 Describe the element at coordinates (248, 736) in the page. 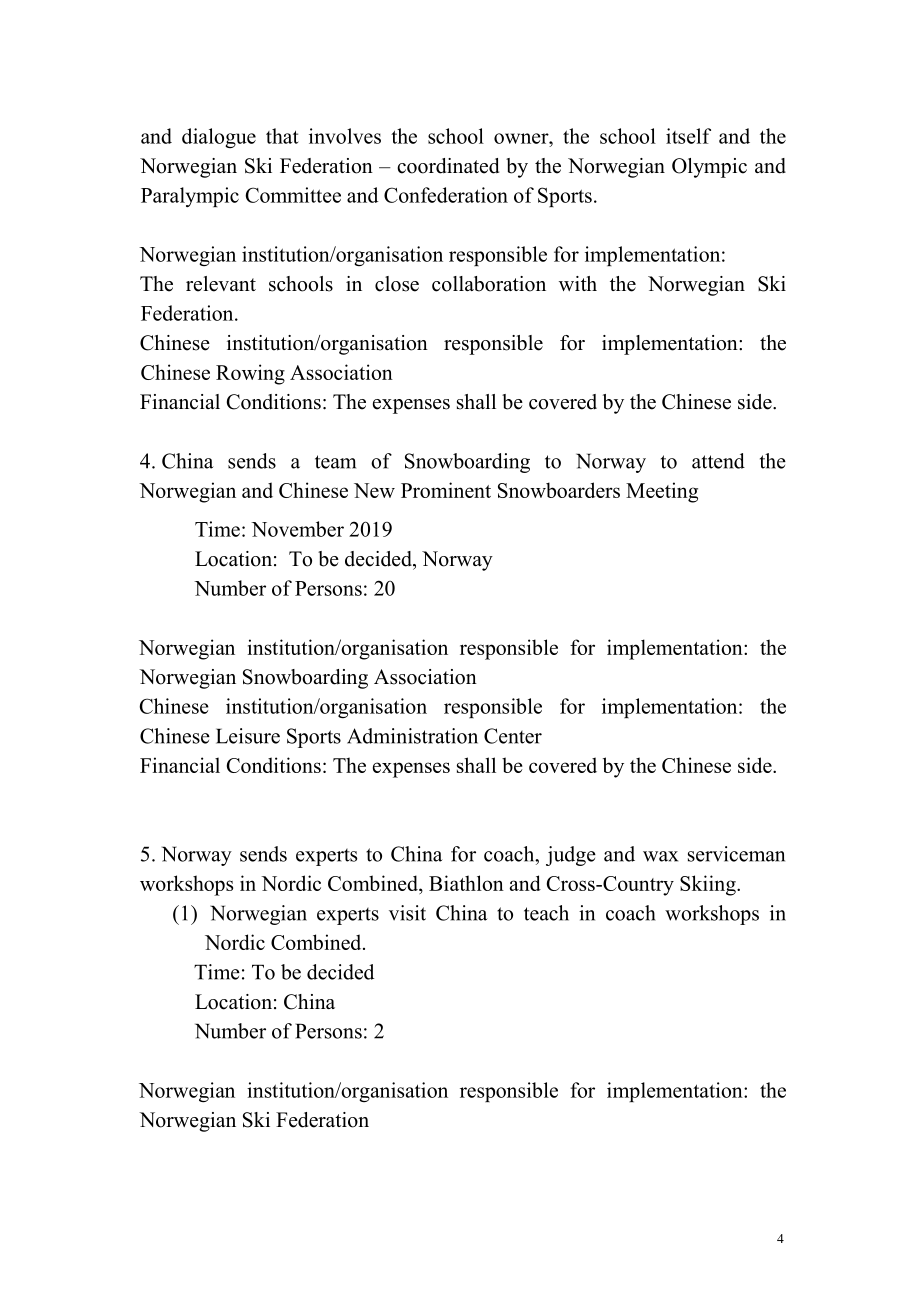

I see `Leisure` at that location.
